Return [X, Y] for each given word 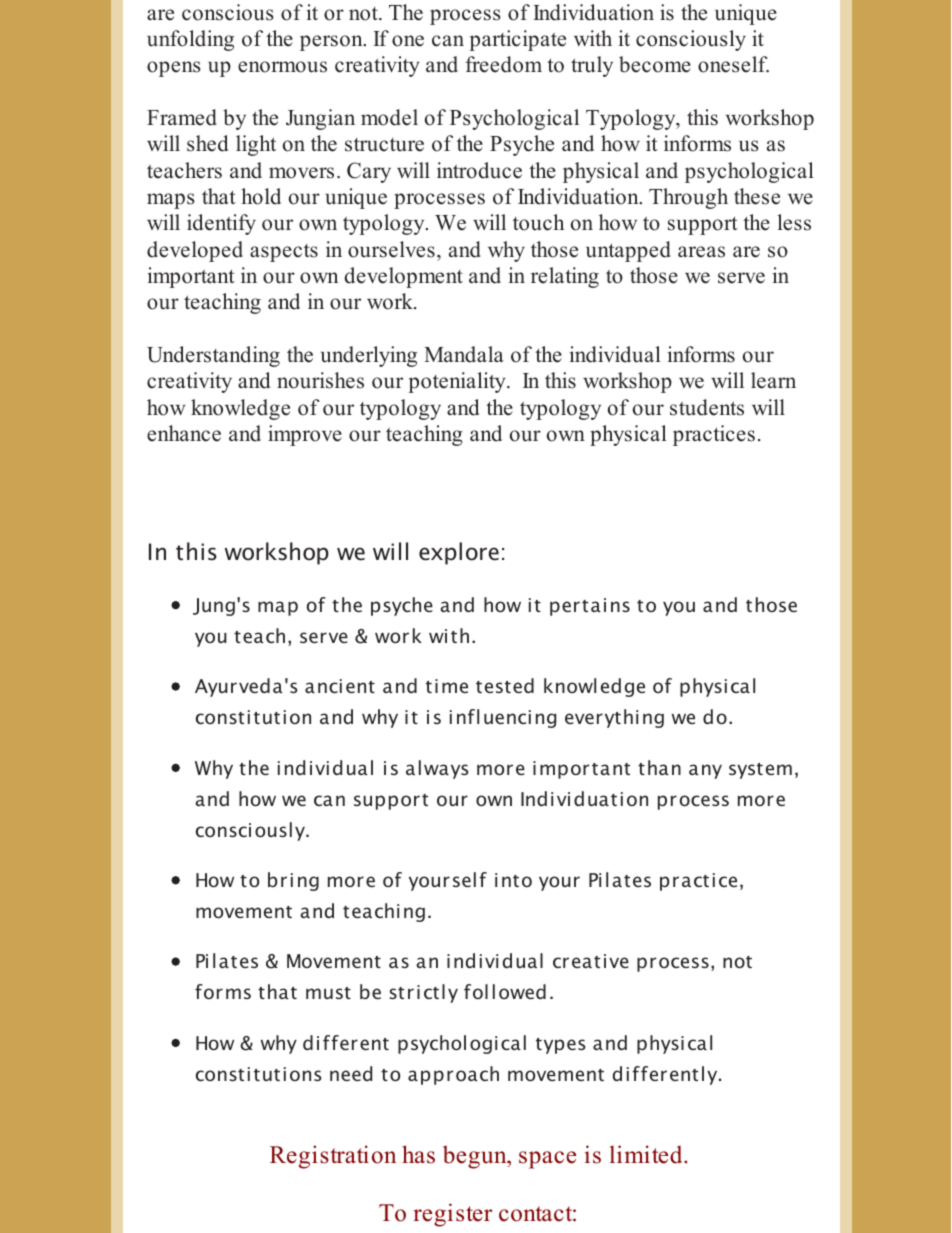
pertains [590, 607]
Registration [333, 1157]
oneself [733, 64]
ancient [340, 686]
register [453, 1215]
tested [505, 685]
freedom [503, 64]
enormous [282, 67]
